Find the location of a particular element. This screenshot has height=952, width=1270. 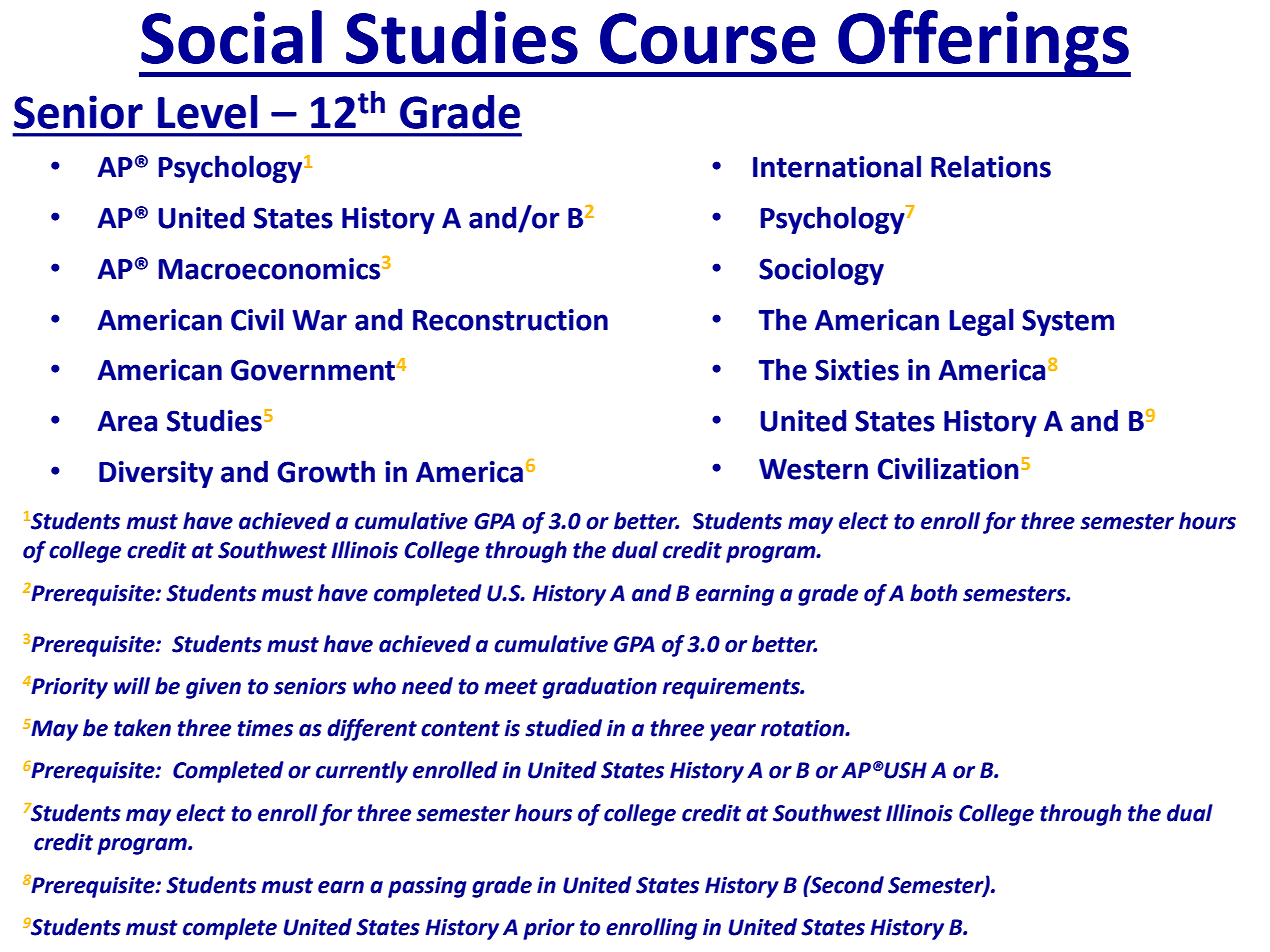

Sixties is located at coordinates (857, 370).
